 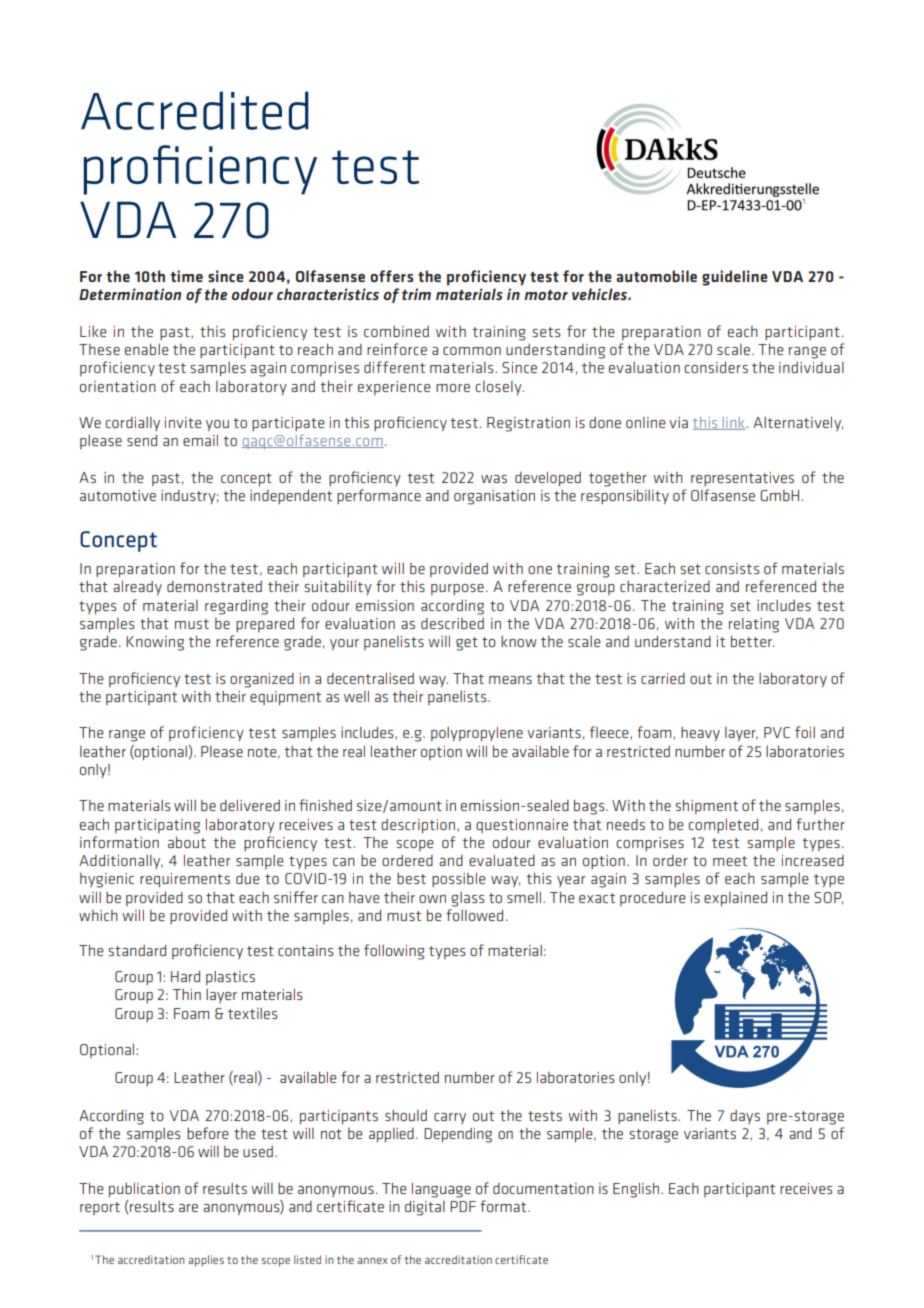 What do you see at coordinates (206, 1261) in the screenshot?
I see `applies` at bounding box center [206, 1261].
